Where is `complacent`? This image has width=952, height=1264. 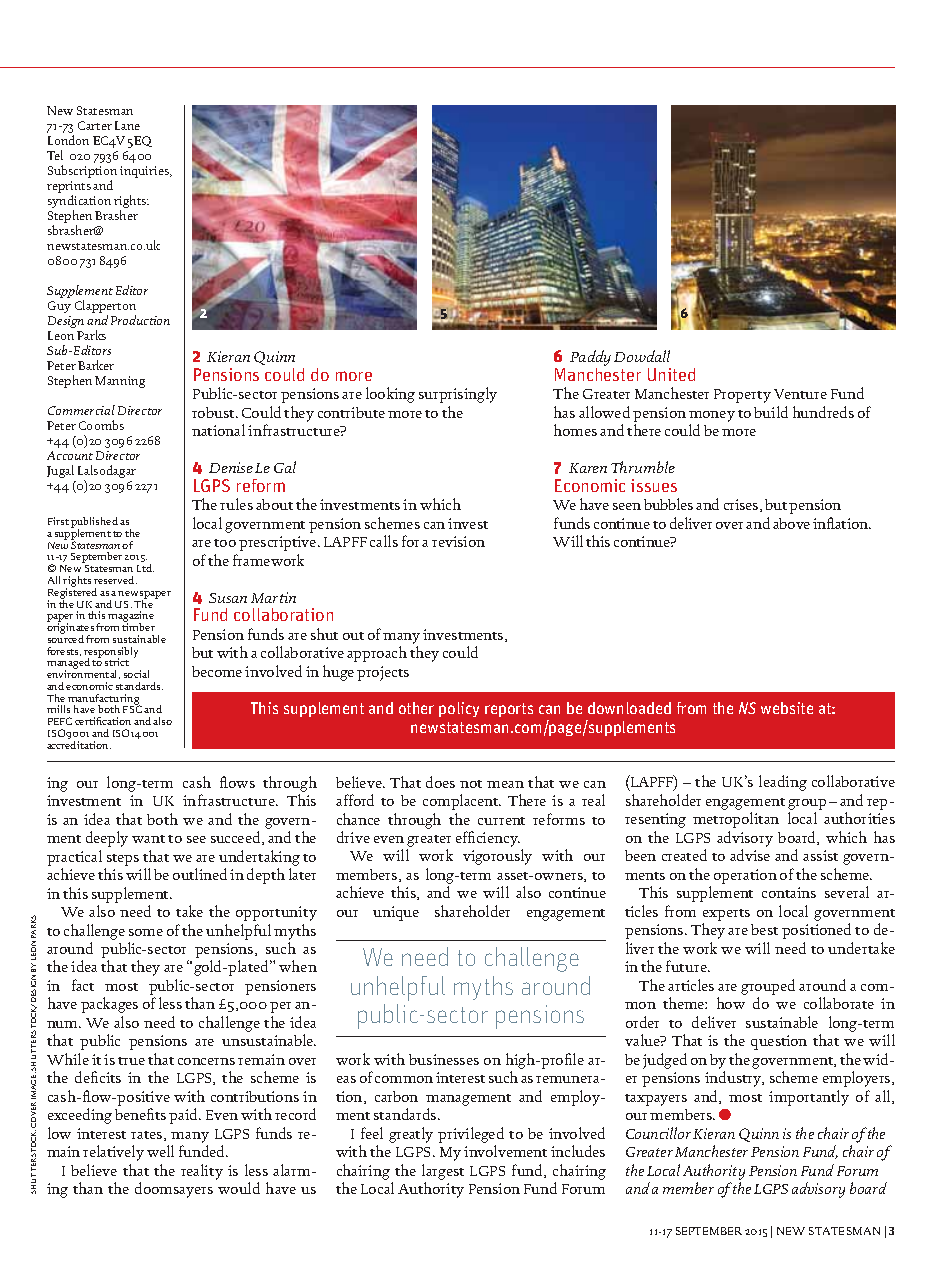 complacent is located at coordinates (462, 802).
